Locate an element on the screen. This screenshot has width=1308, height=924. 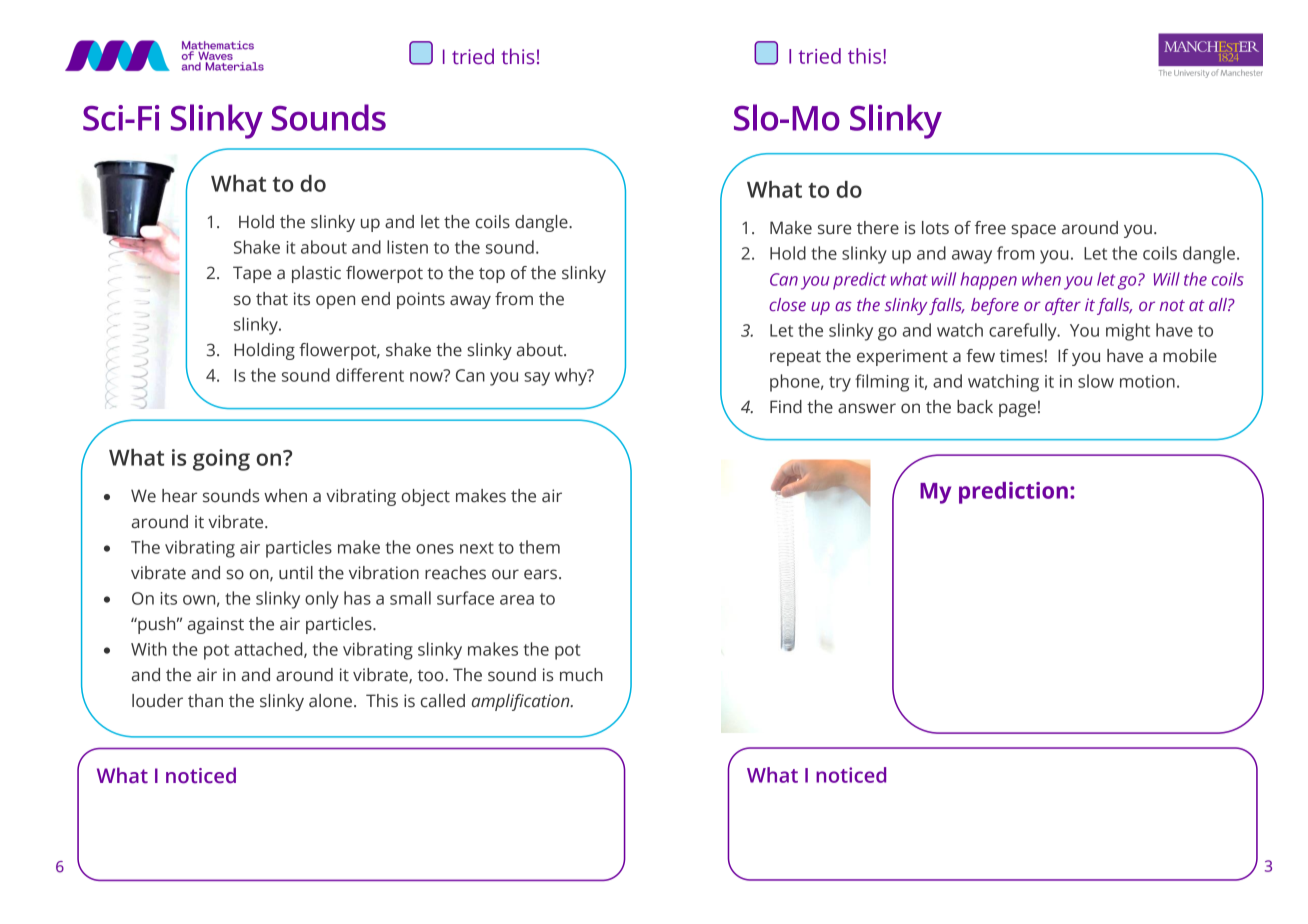
until is located at coordinates (296, 573).
